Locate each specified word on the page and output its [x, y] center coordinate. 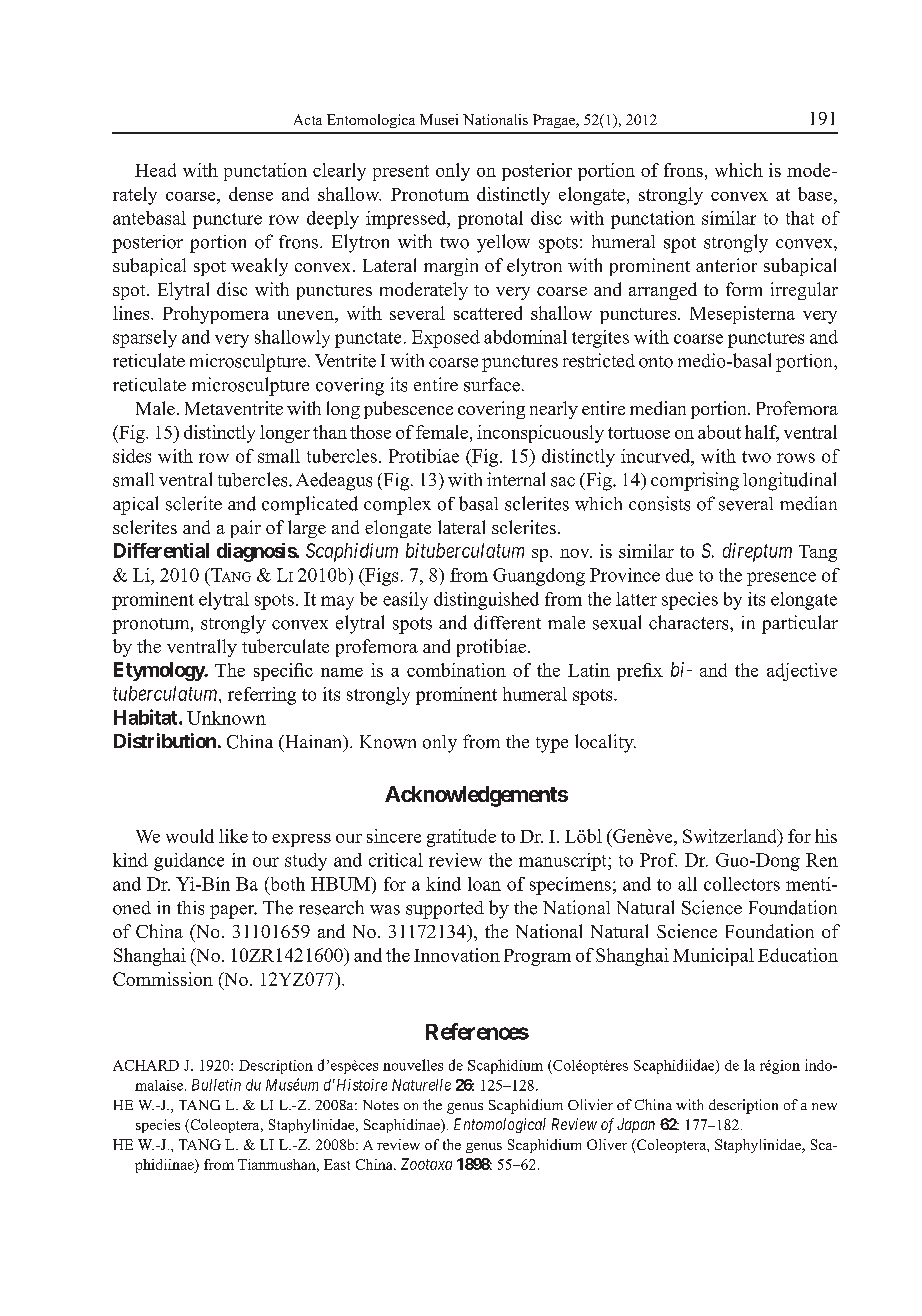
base [816, 194]
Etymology [160, 671]
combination [456, 670]
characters [690, 622]
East [337, 1164]
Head [155, 170]
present [401, 173]
